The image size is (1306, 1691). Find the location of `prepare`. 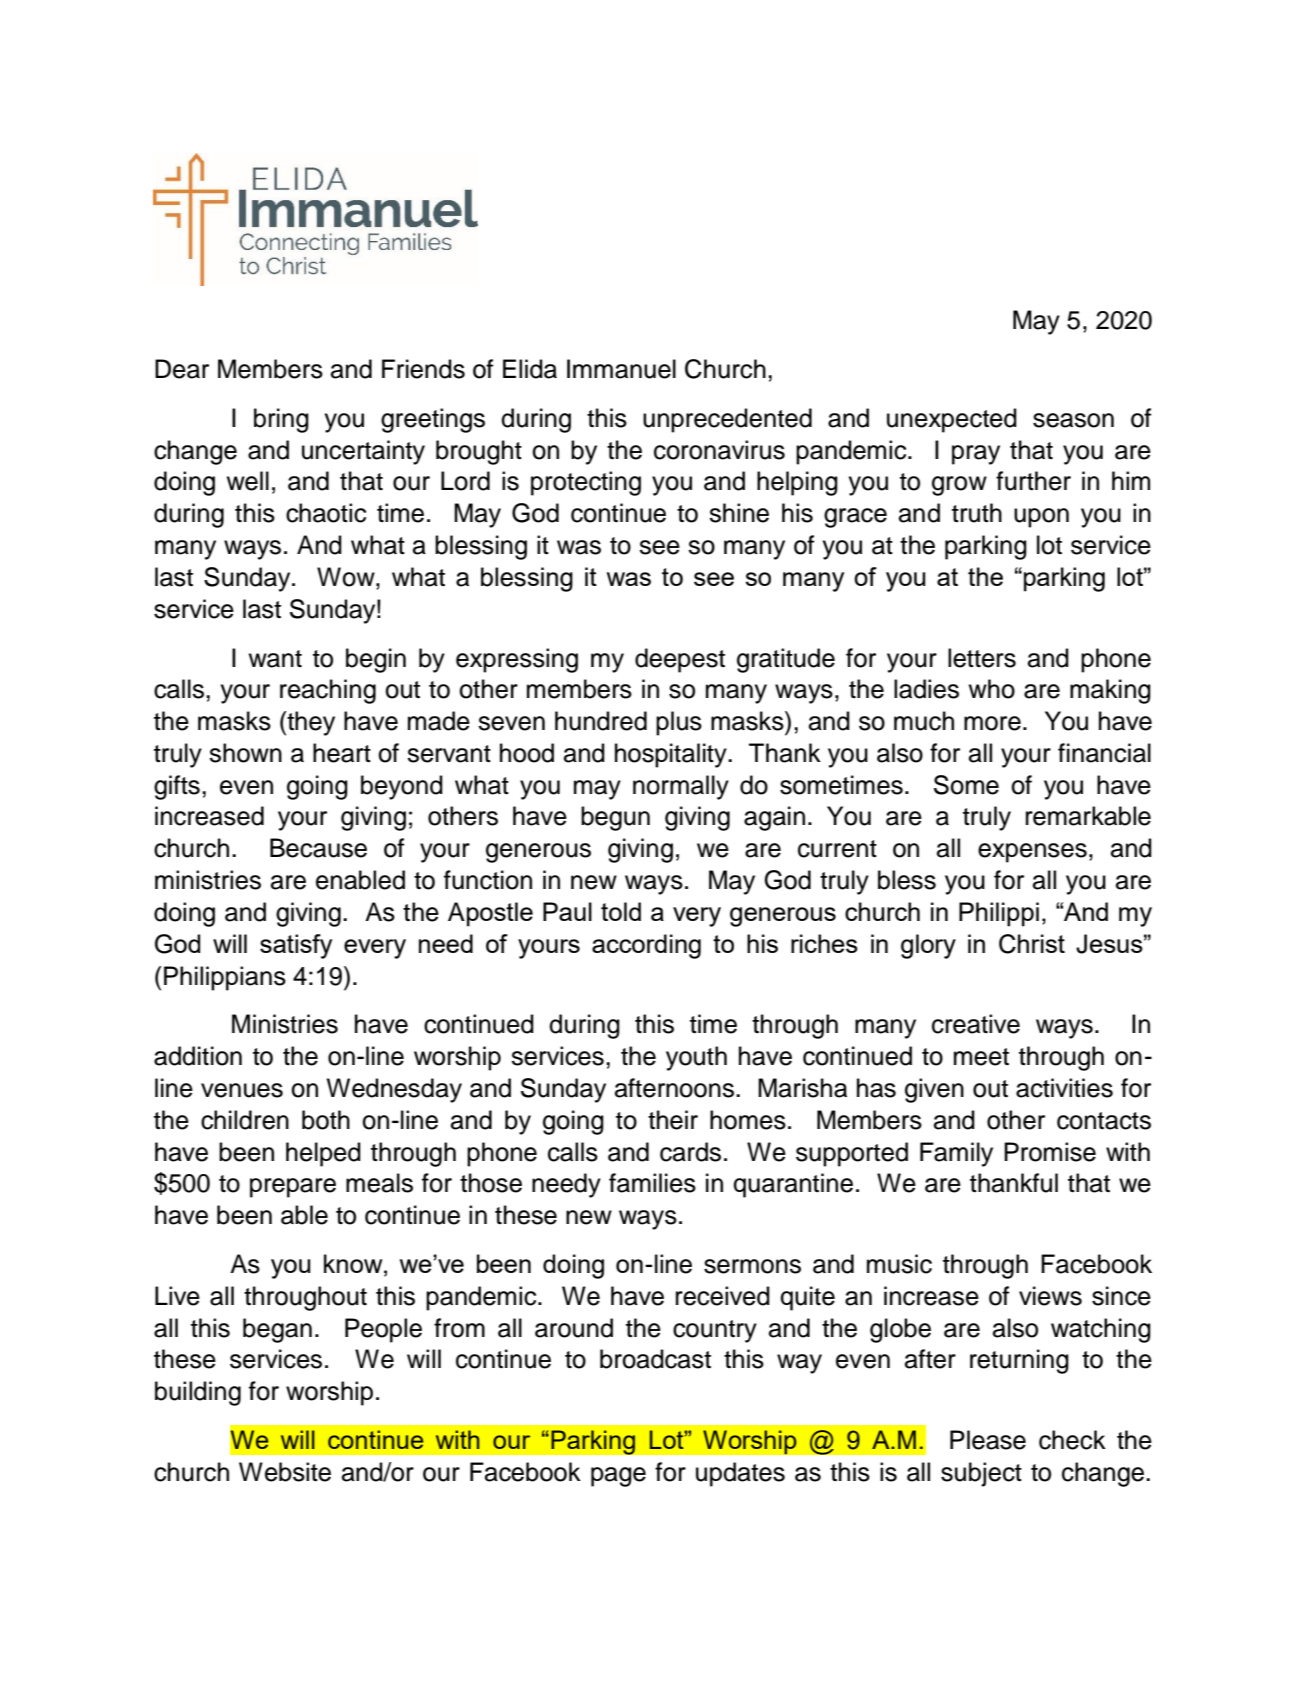

prepare is located at coordinates (293, 1188).
